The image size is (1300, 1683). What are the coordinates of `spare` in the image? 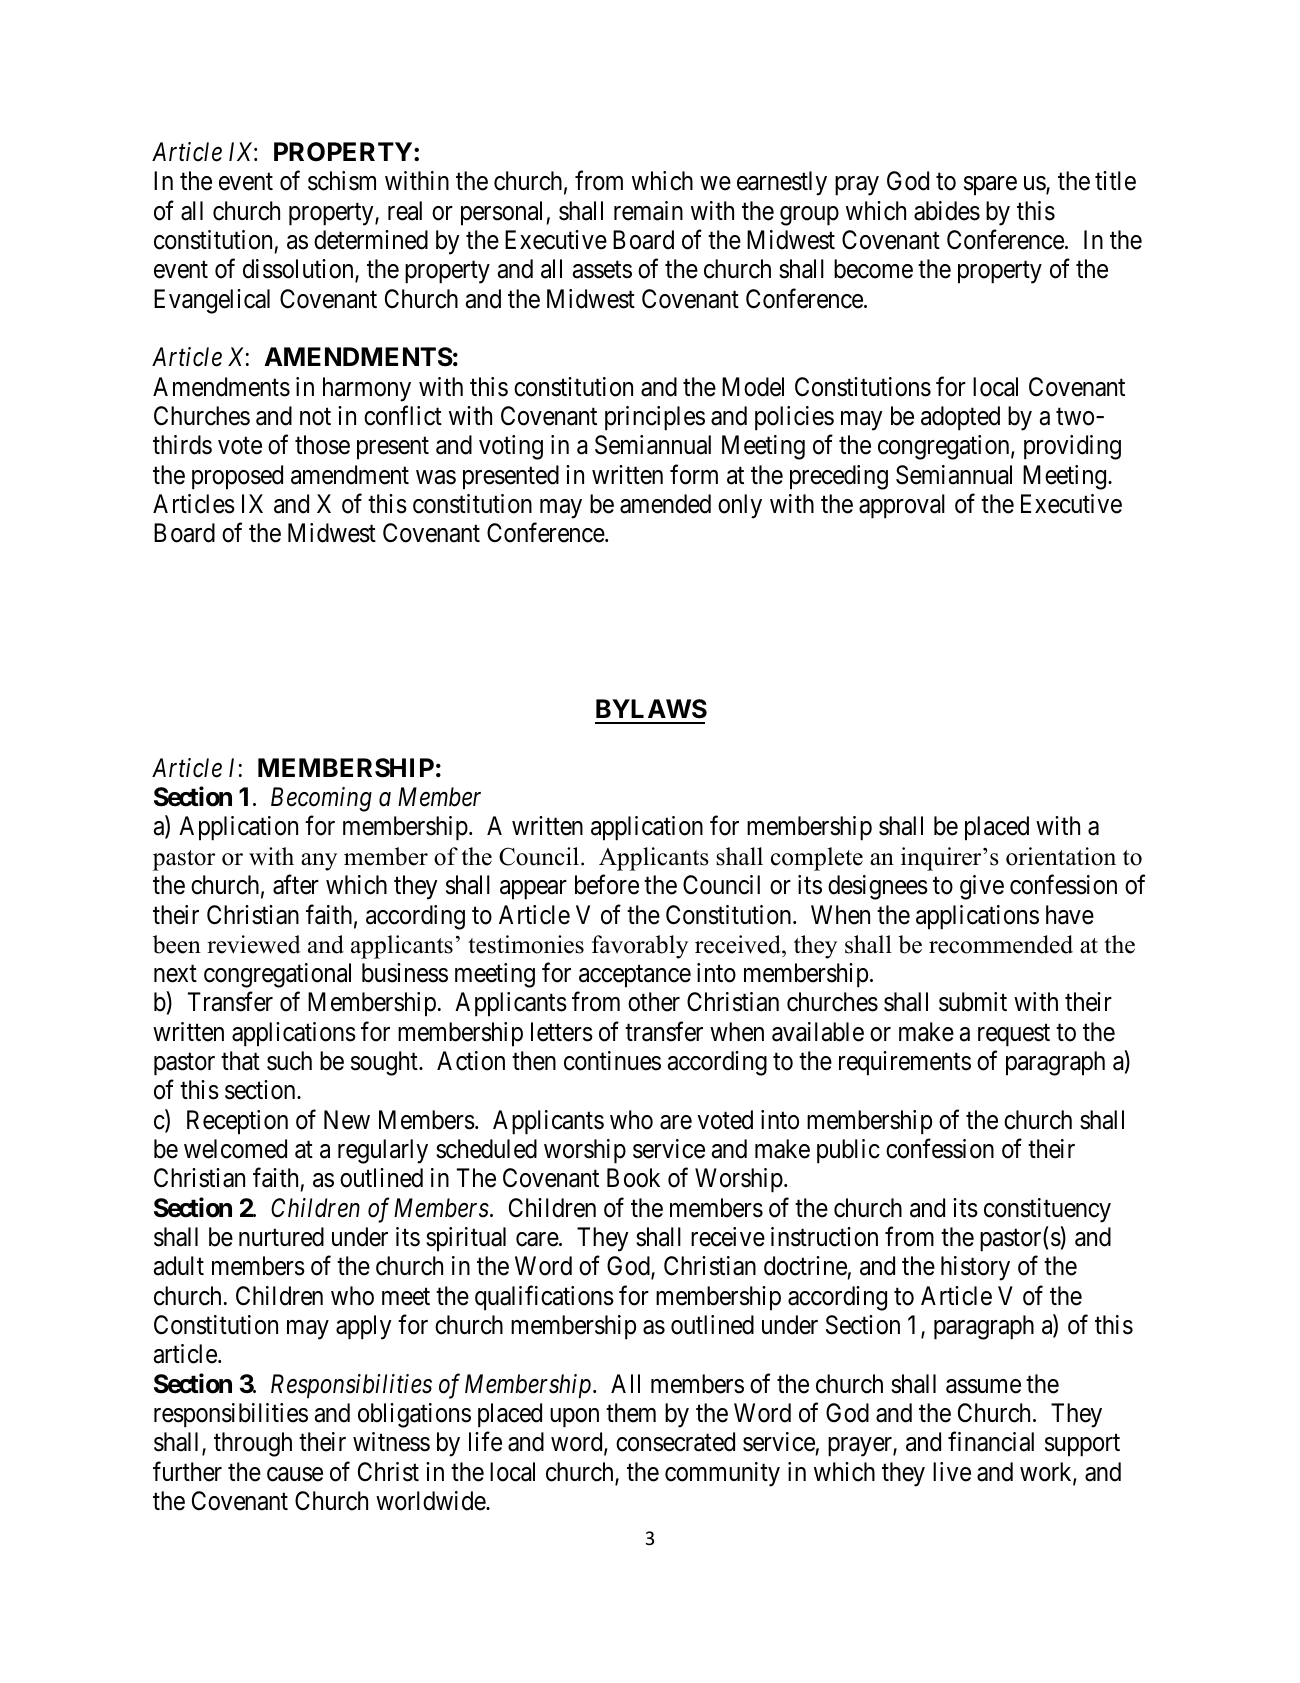 It's located at (990, 186).
